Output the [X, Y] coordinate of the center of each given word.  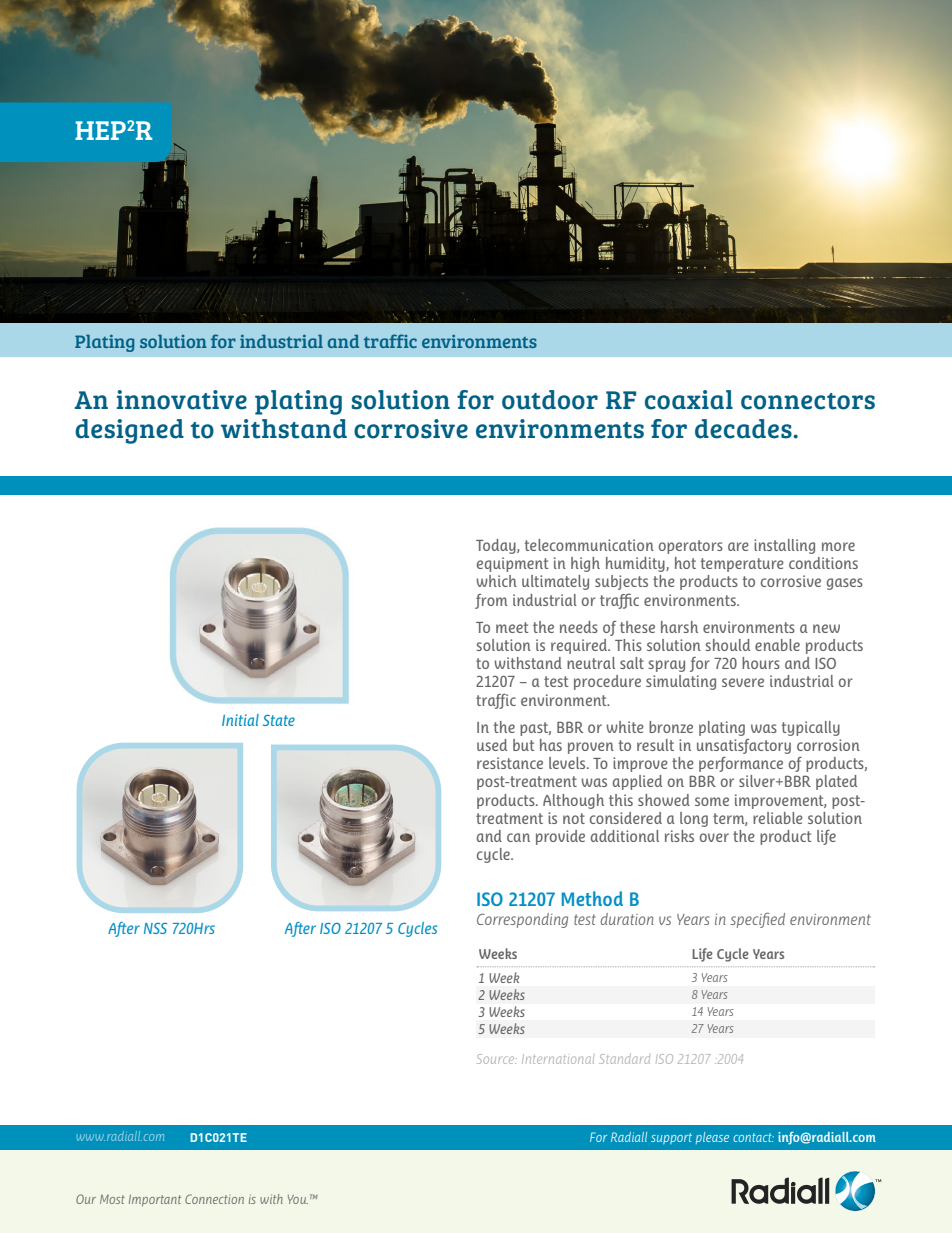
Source [497, 1059]
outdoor [550, 400]
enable [777, 645]
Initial [240, 720]
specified [757, 920]
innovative [182, 400]
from [491, 601]
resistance [510, 763]
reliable [778, 818]
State [279, 720]
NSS [155, 928]
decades [744, 429]
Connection [214, 1199]
